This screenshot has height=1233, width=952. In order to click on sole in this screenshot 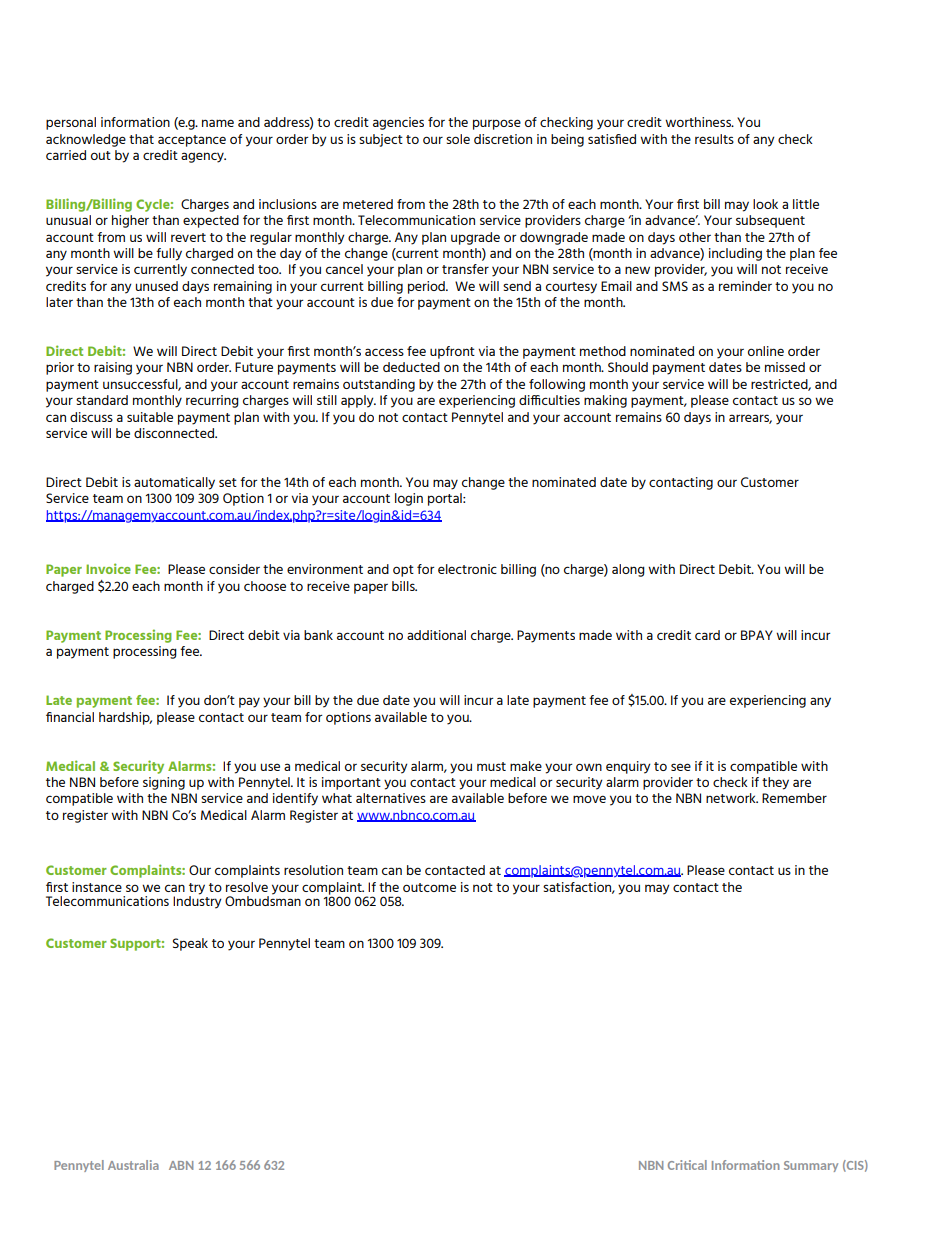, I will do `click(458, 139)`.
